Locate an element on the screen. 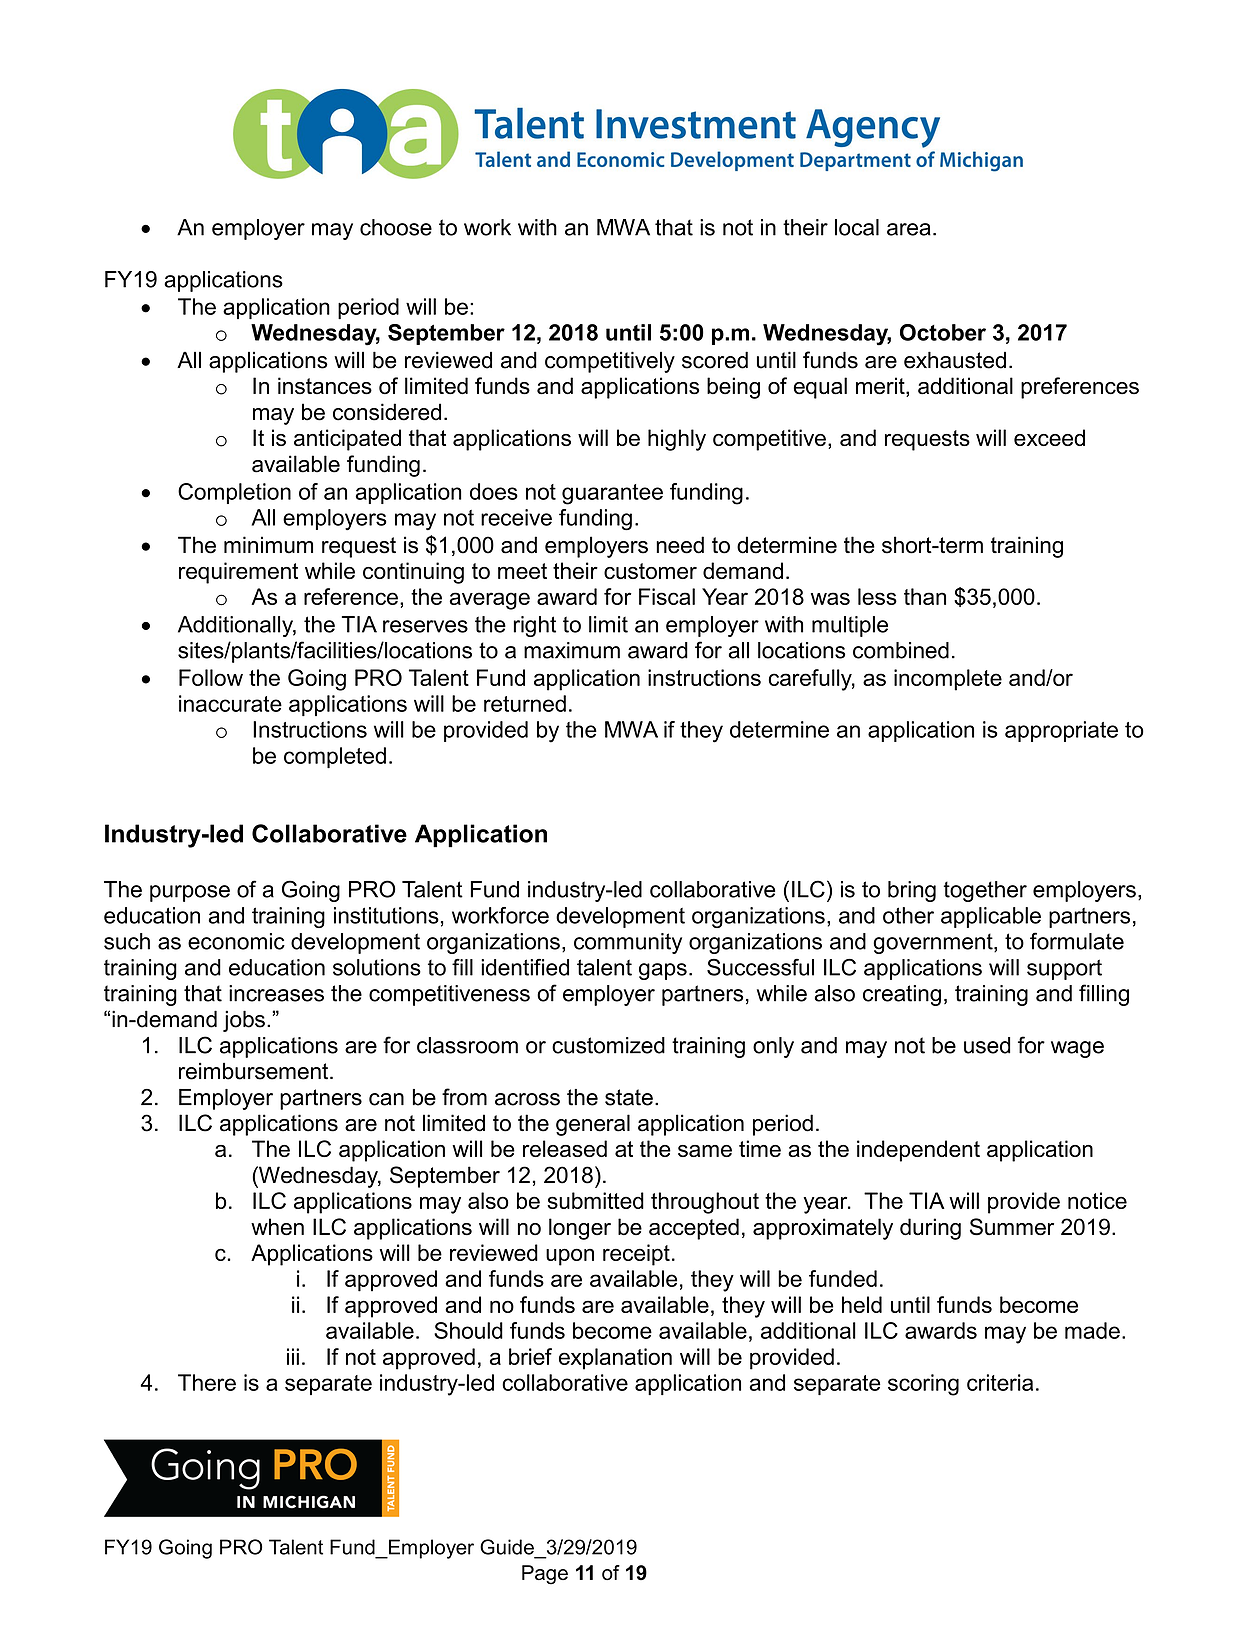  choose is located at coordinates (396, 227).
